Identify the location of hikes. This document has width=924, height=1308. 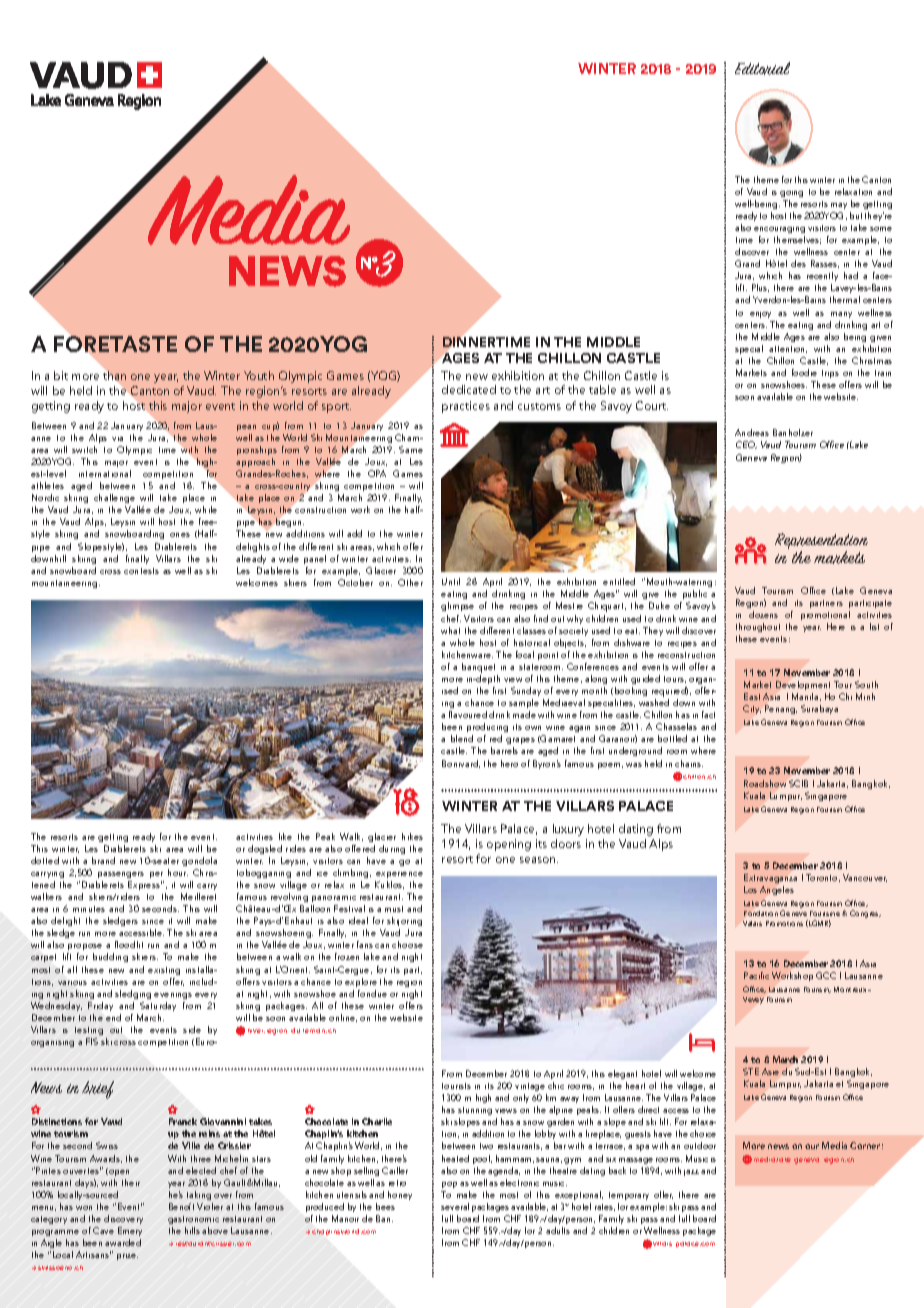
(412, 836).
